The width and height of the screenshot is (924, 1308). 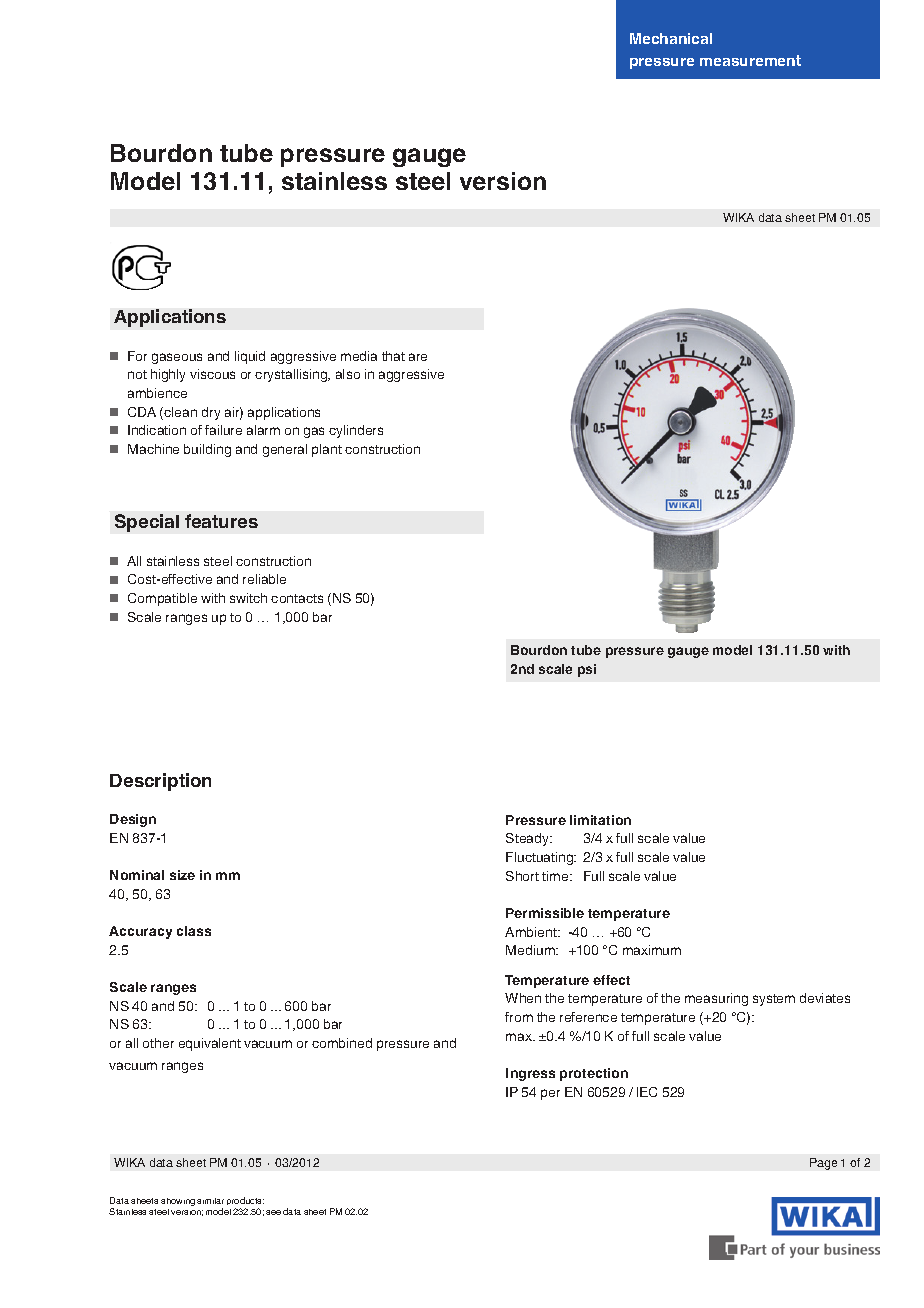 What do you see at coordinates (250, 357) in the screenshot?
I see `liquid` at bounding box center [250, 357].
